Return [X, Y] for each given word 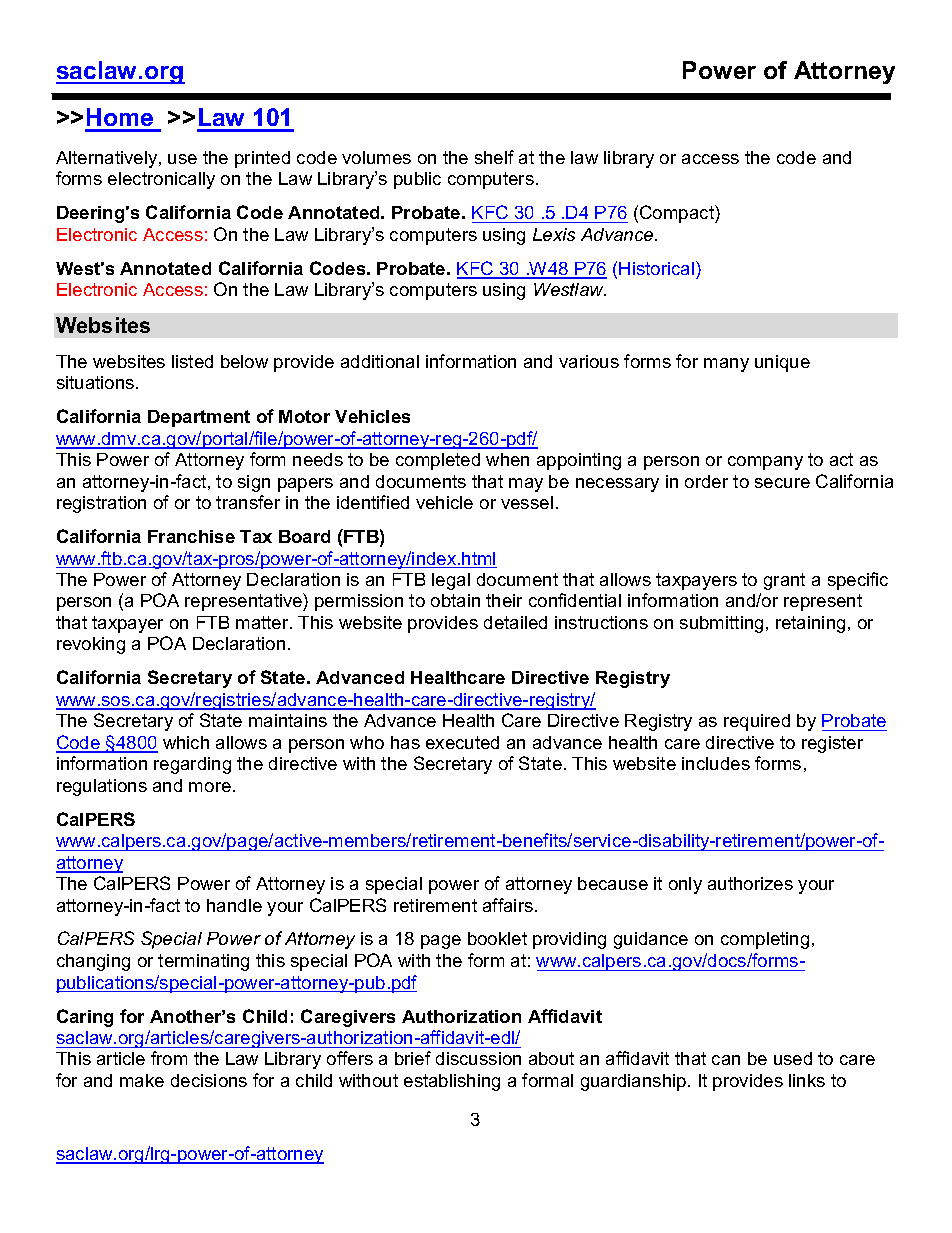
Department [199, 418]
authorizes [750, 883]
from [169, 1058]
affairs [508, 905]
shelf [494, 157]
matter [263, 622]
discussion [478, 1058]
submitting [721, 624]
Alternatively [108, 159]
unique [782, 363]
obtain [455, 600]
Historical [658, 268]
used [793, 1058]
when [507, 459]
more [210, 787]
